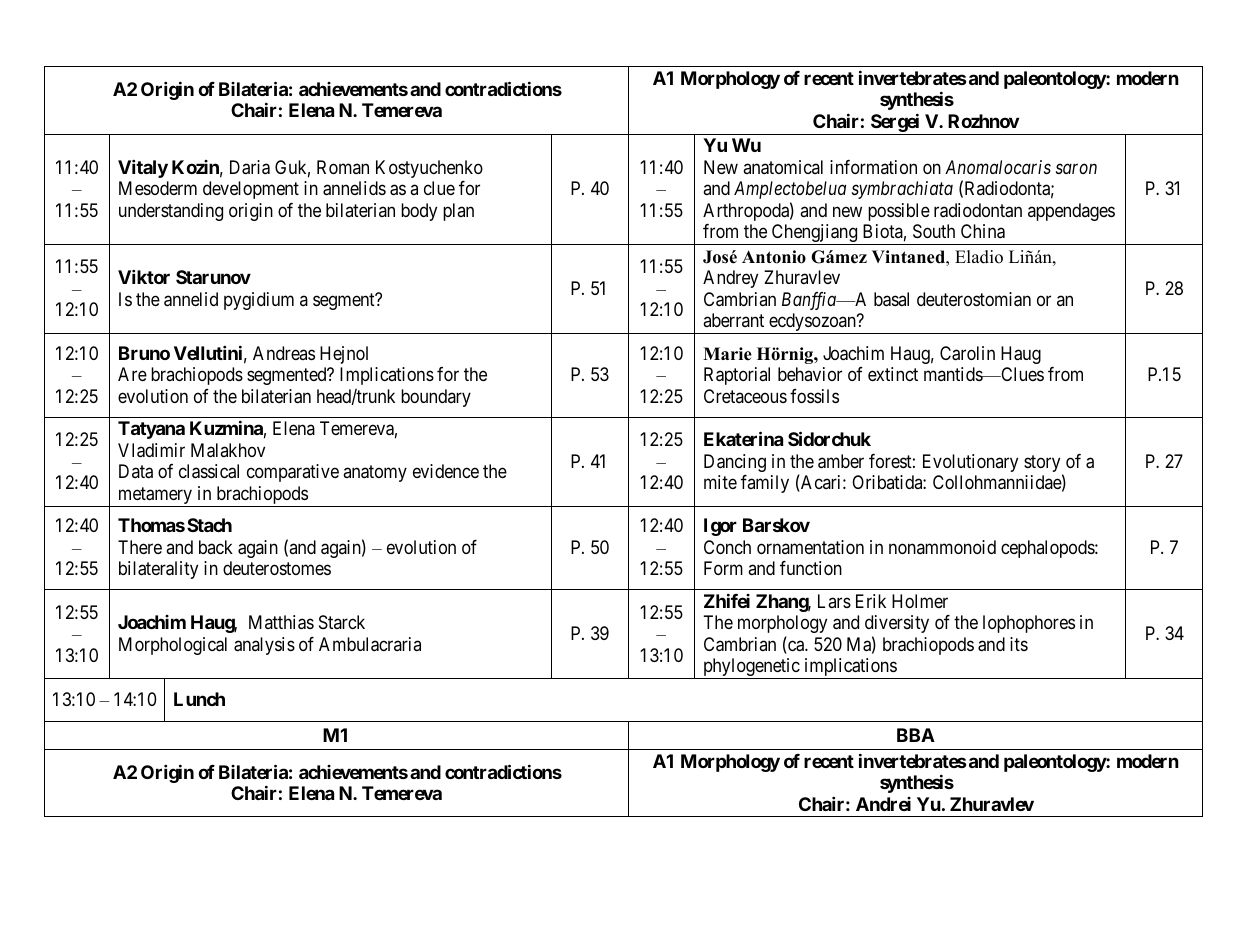 This screenshot has height=952, width=1233. I want to click on anatomical, so click(783, 167).
